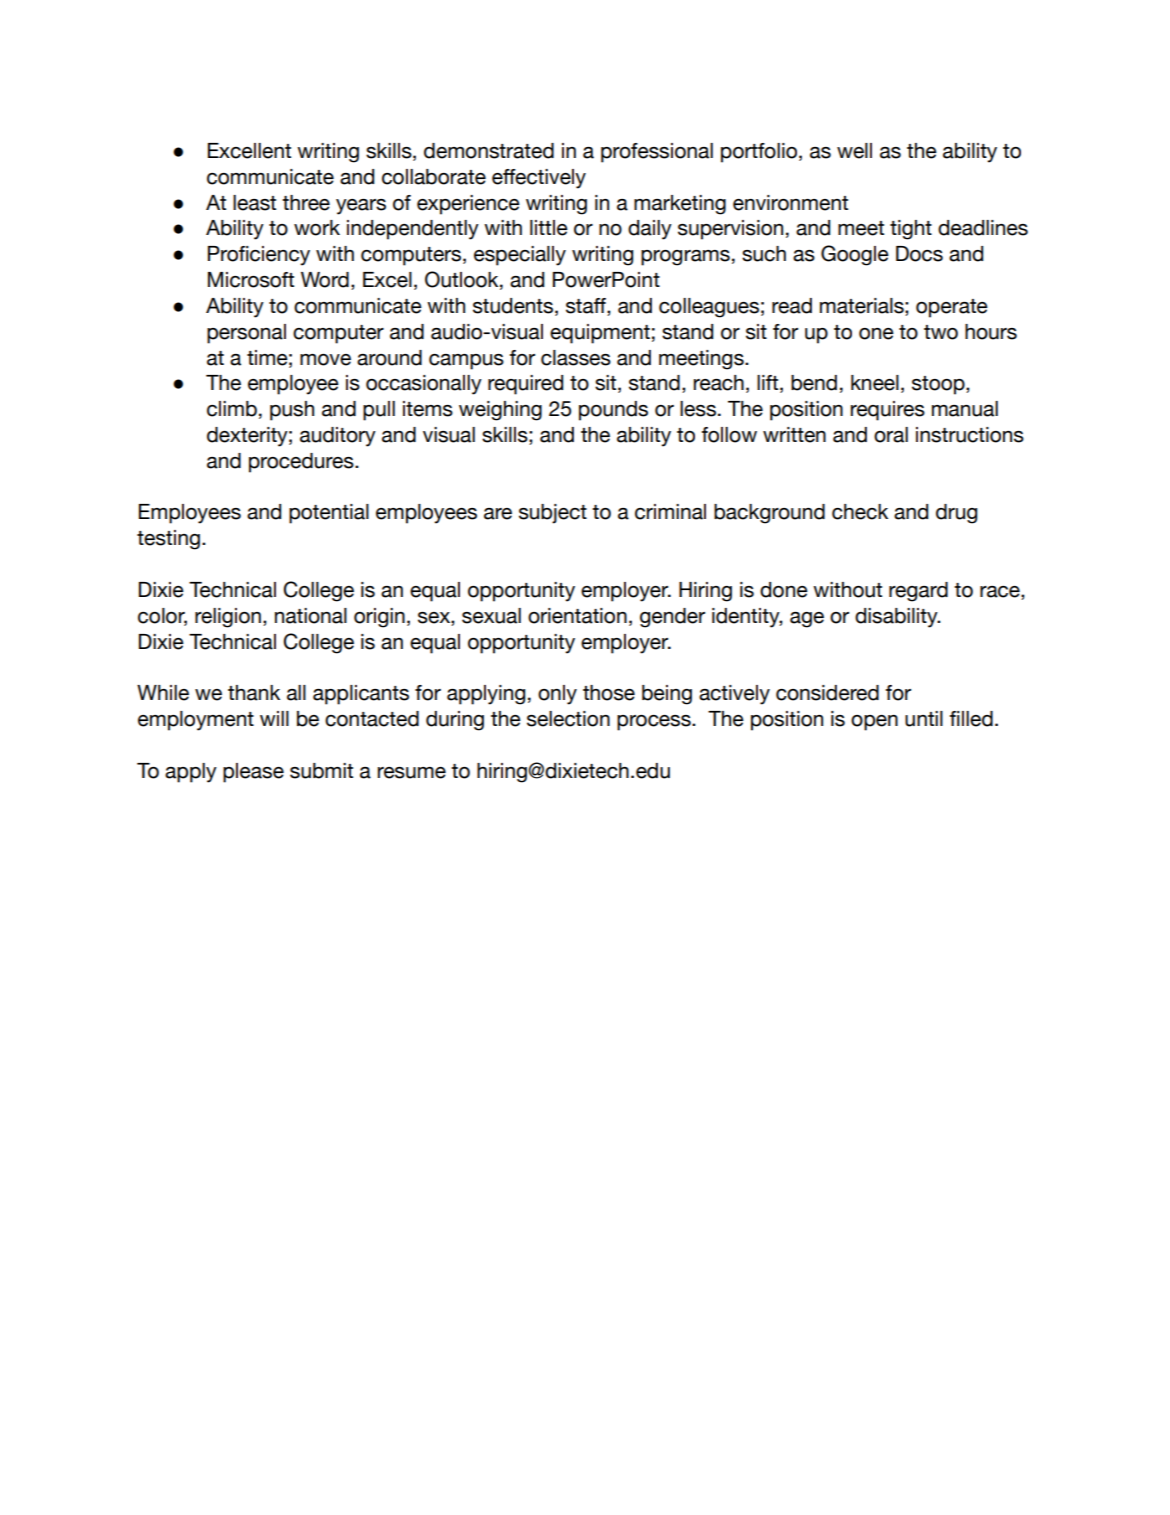  Describe the element at coordinates (657, 153) in the screenshot. I see `professional` at that location.
